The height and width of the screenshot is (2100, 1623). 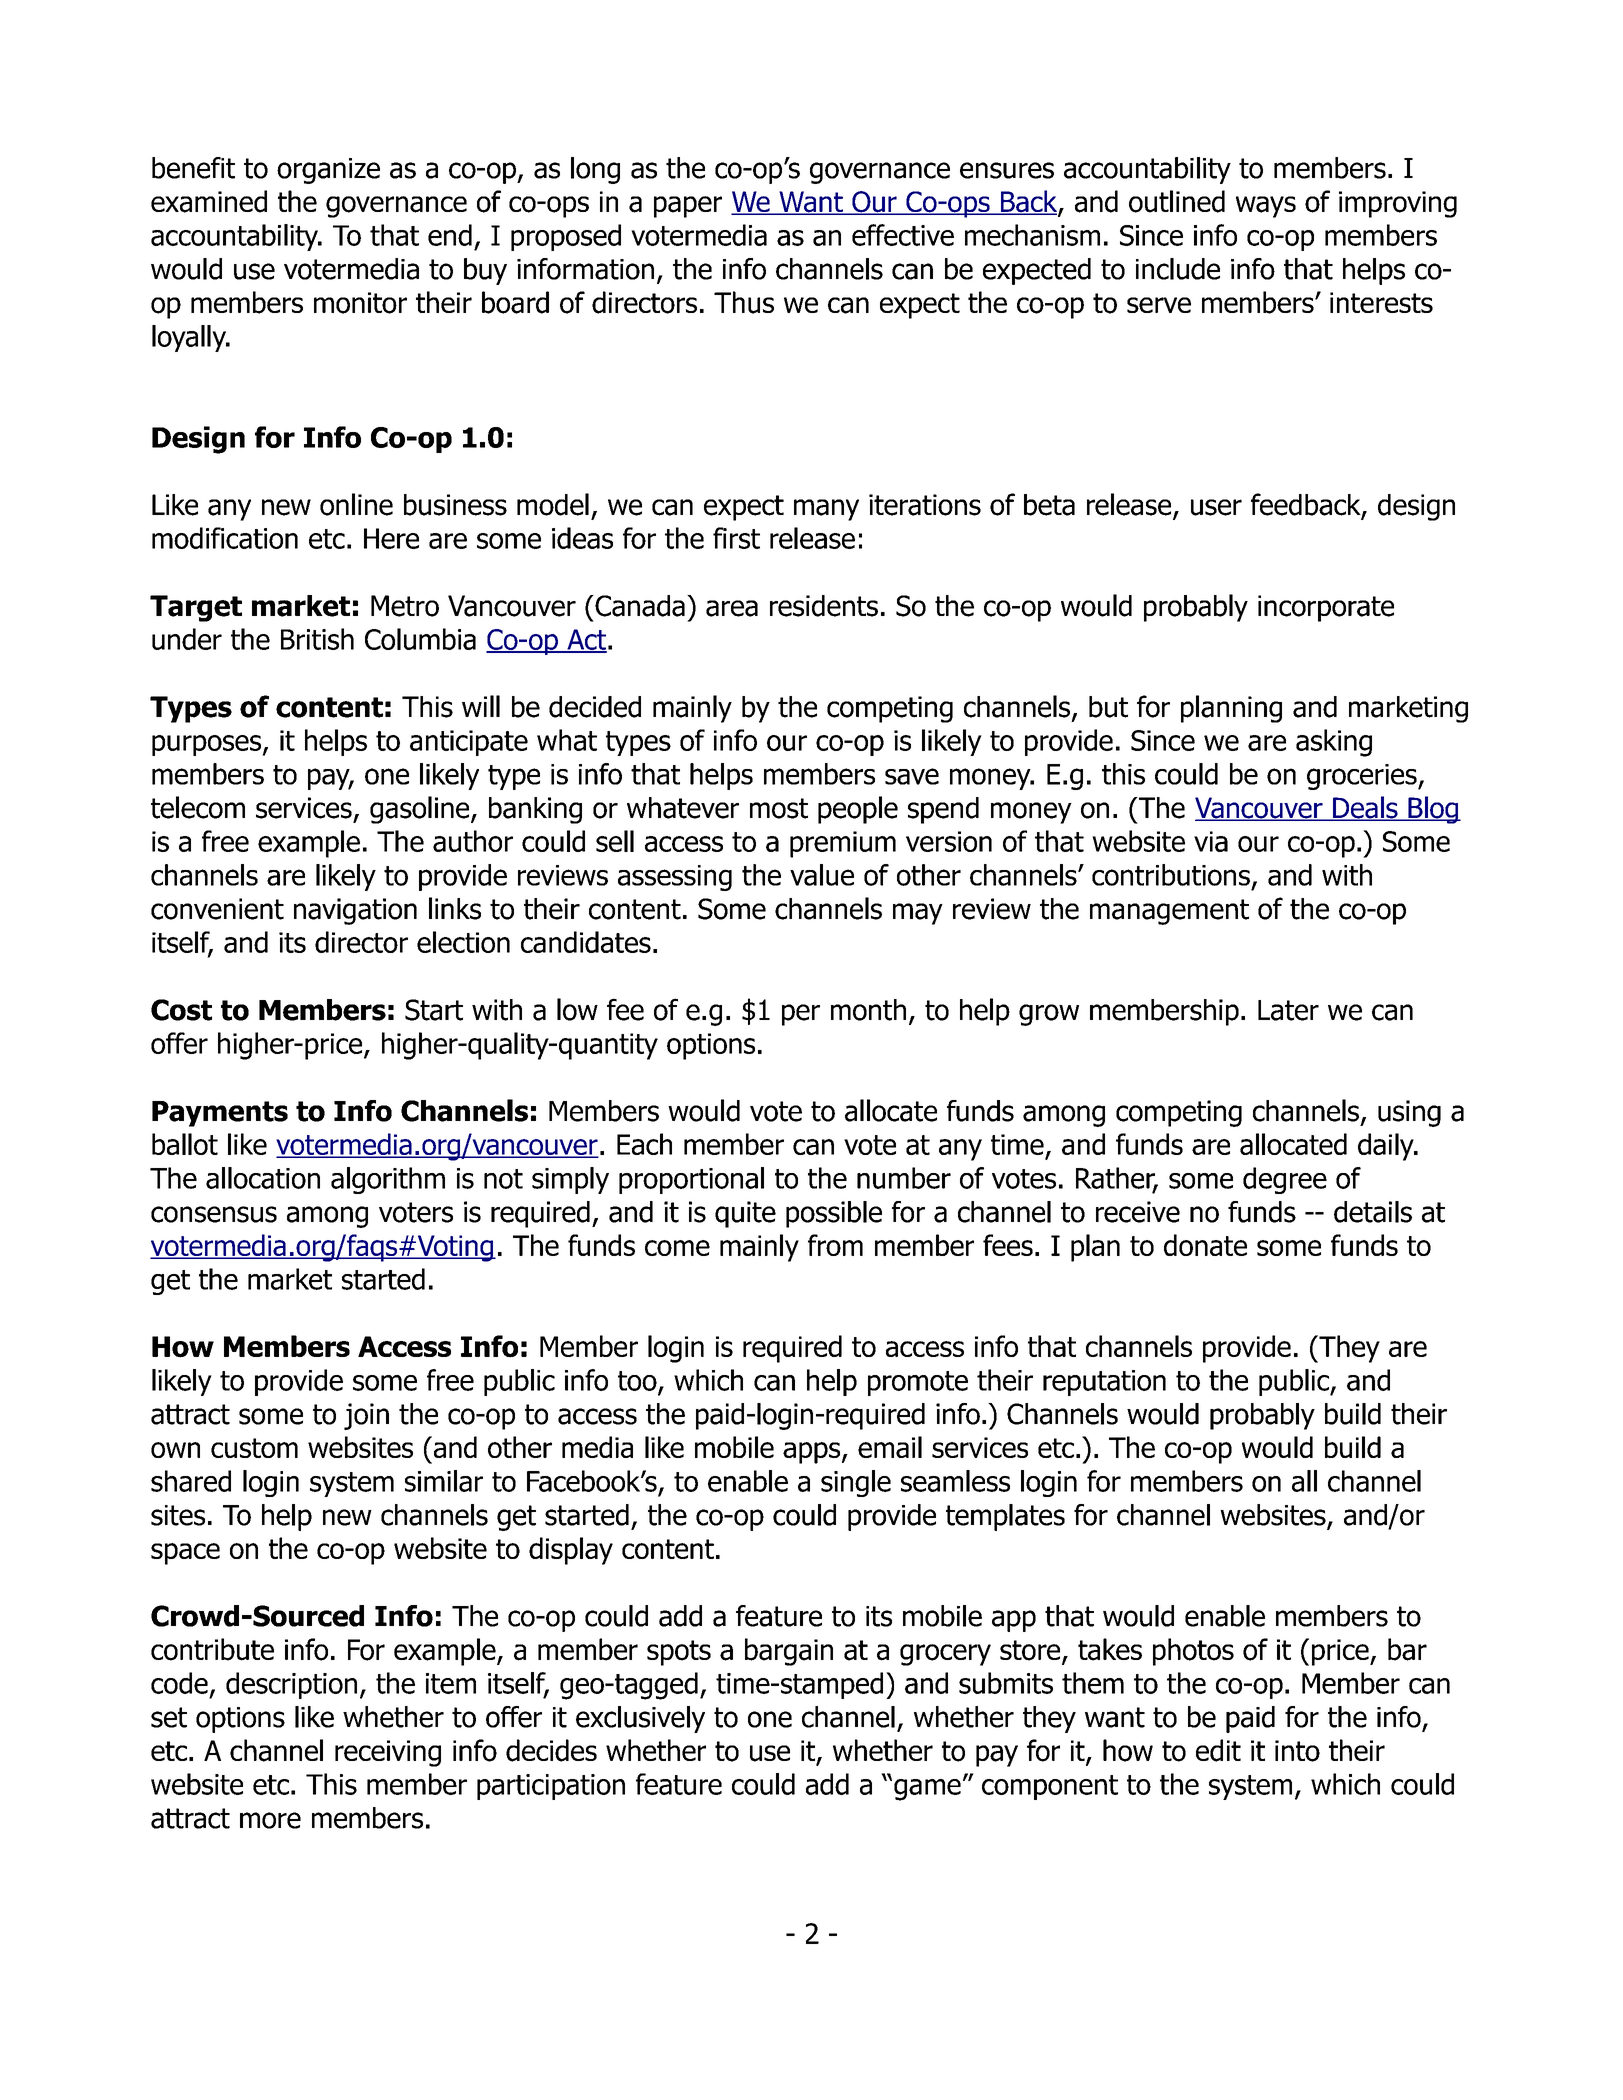 I want to click on organize, so click(x=328, y=171).
